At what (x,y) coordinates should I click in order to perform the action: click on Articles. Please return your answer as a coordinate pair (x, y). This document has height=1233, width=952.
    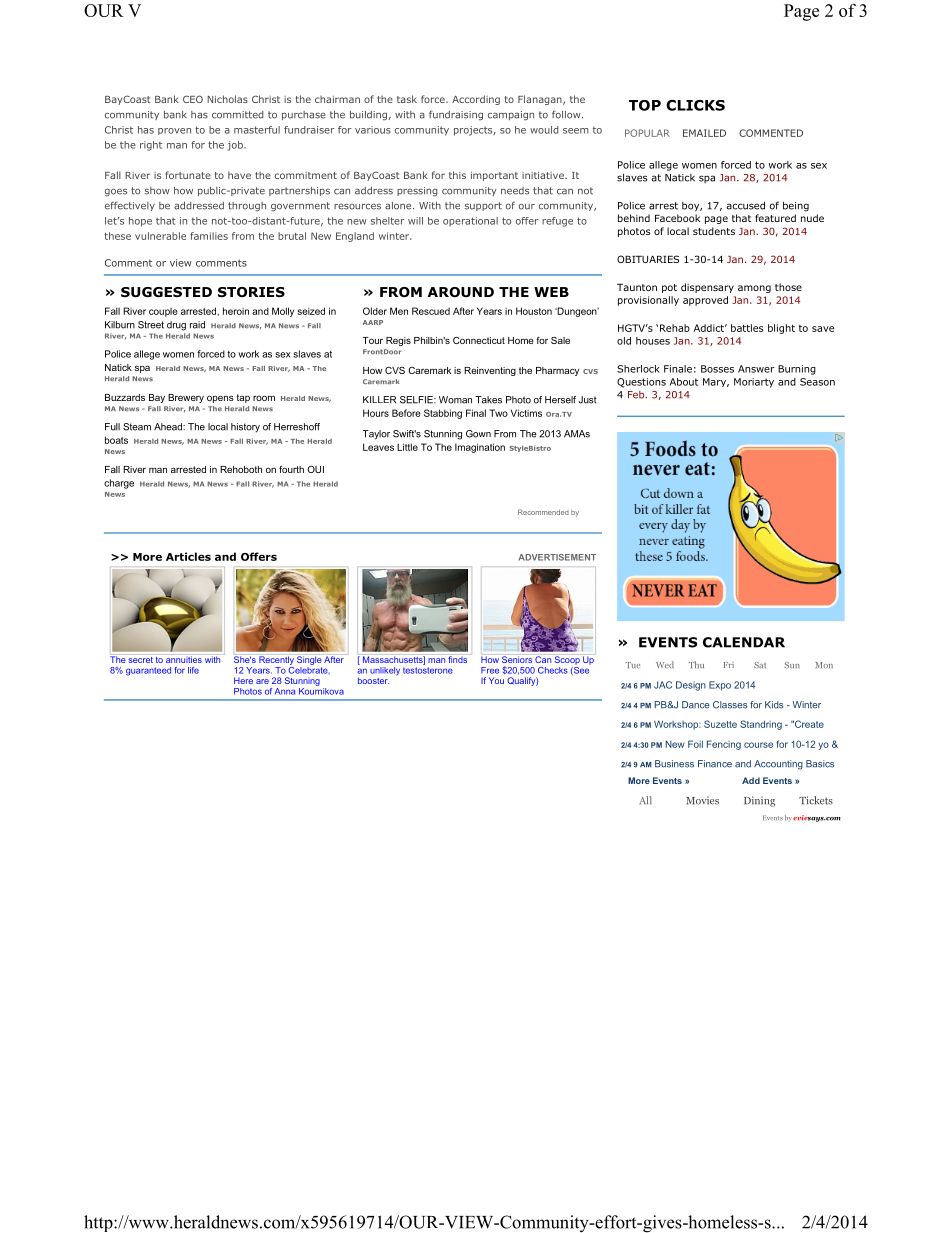
    Looking at the image, I should click on (188, 556).
